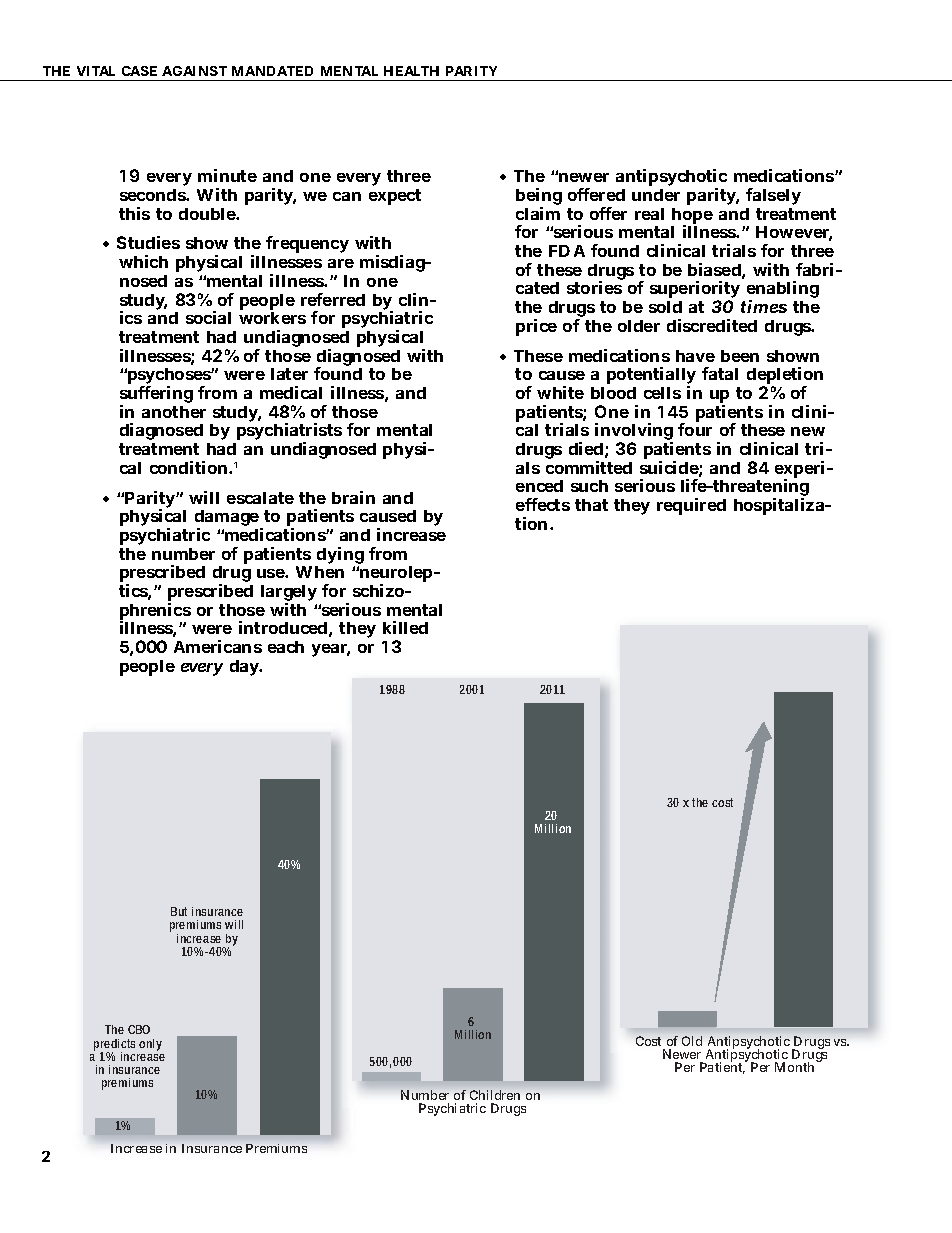 The image size is (952, 1233). Describe the element at coordinates (194, 71) in the document. I see `AGAINST` at that location.
